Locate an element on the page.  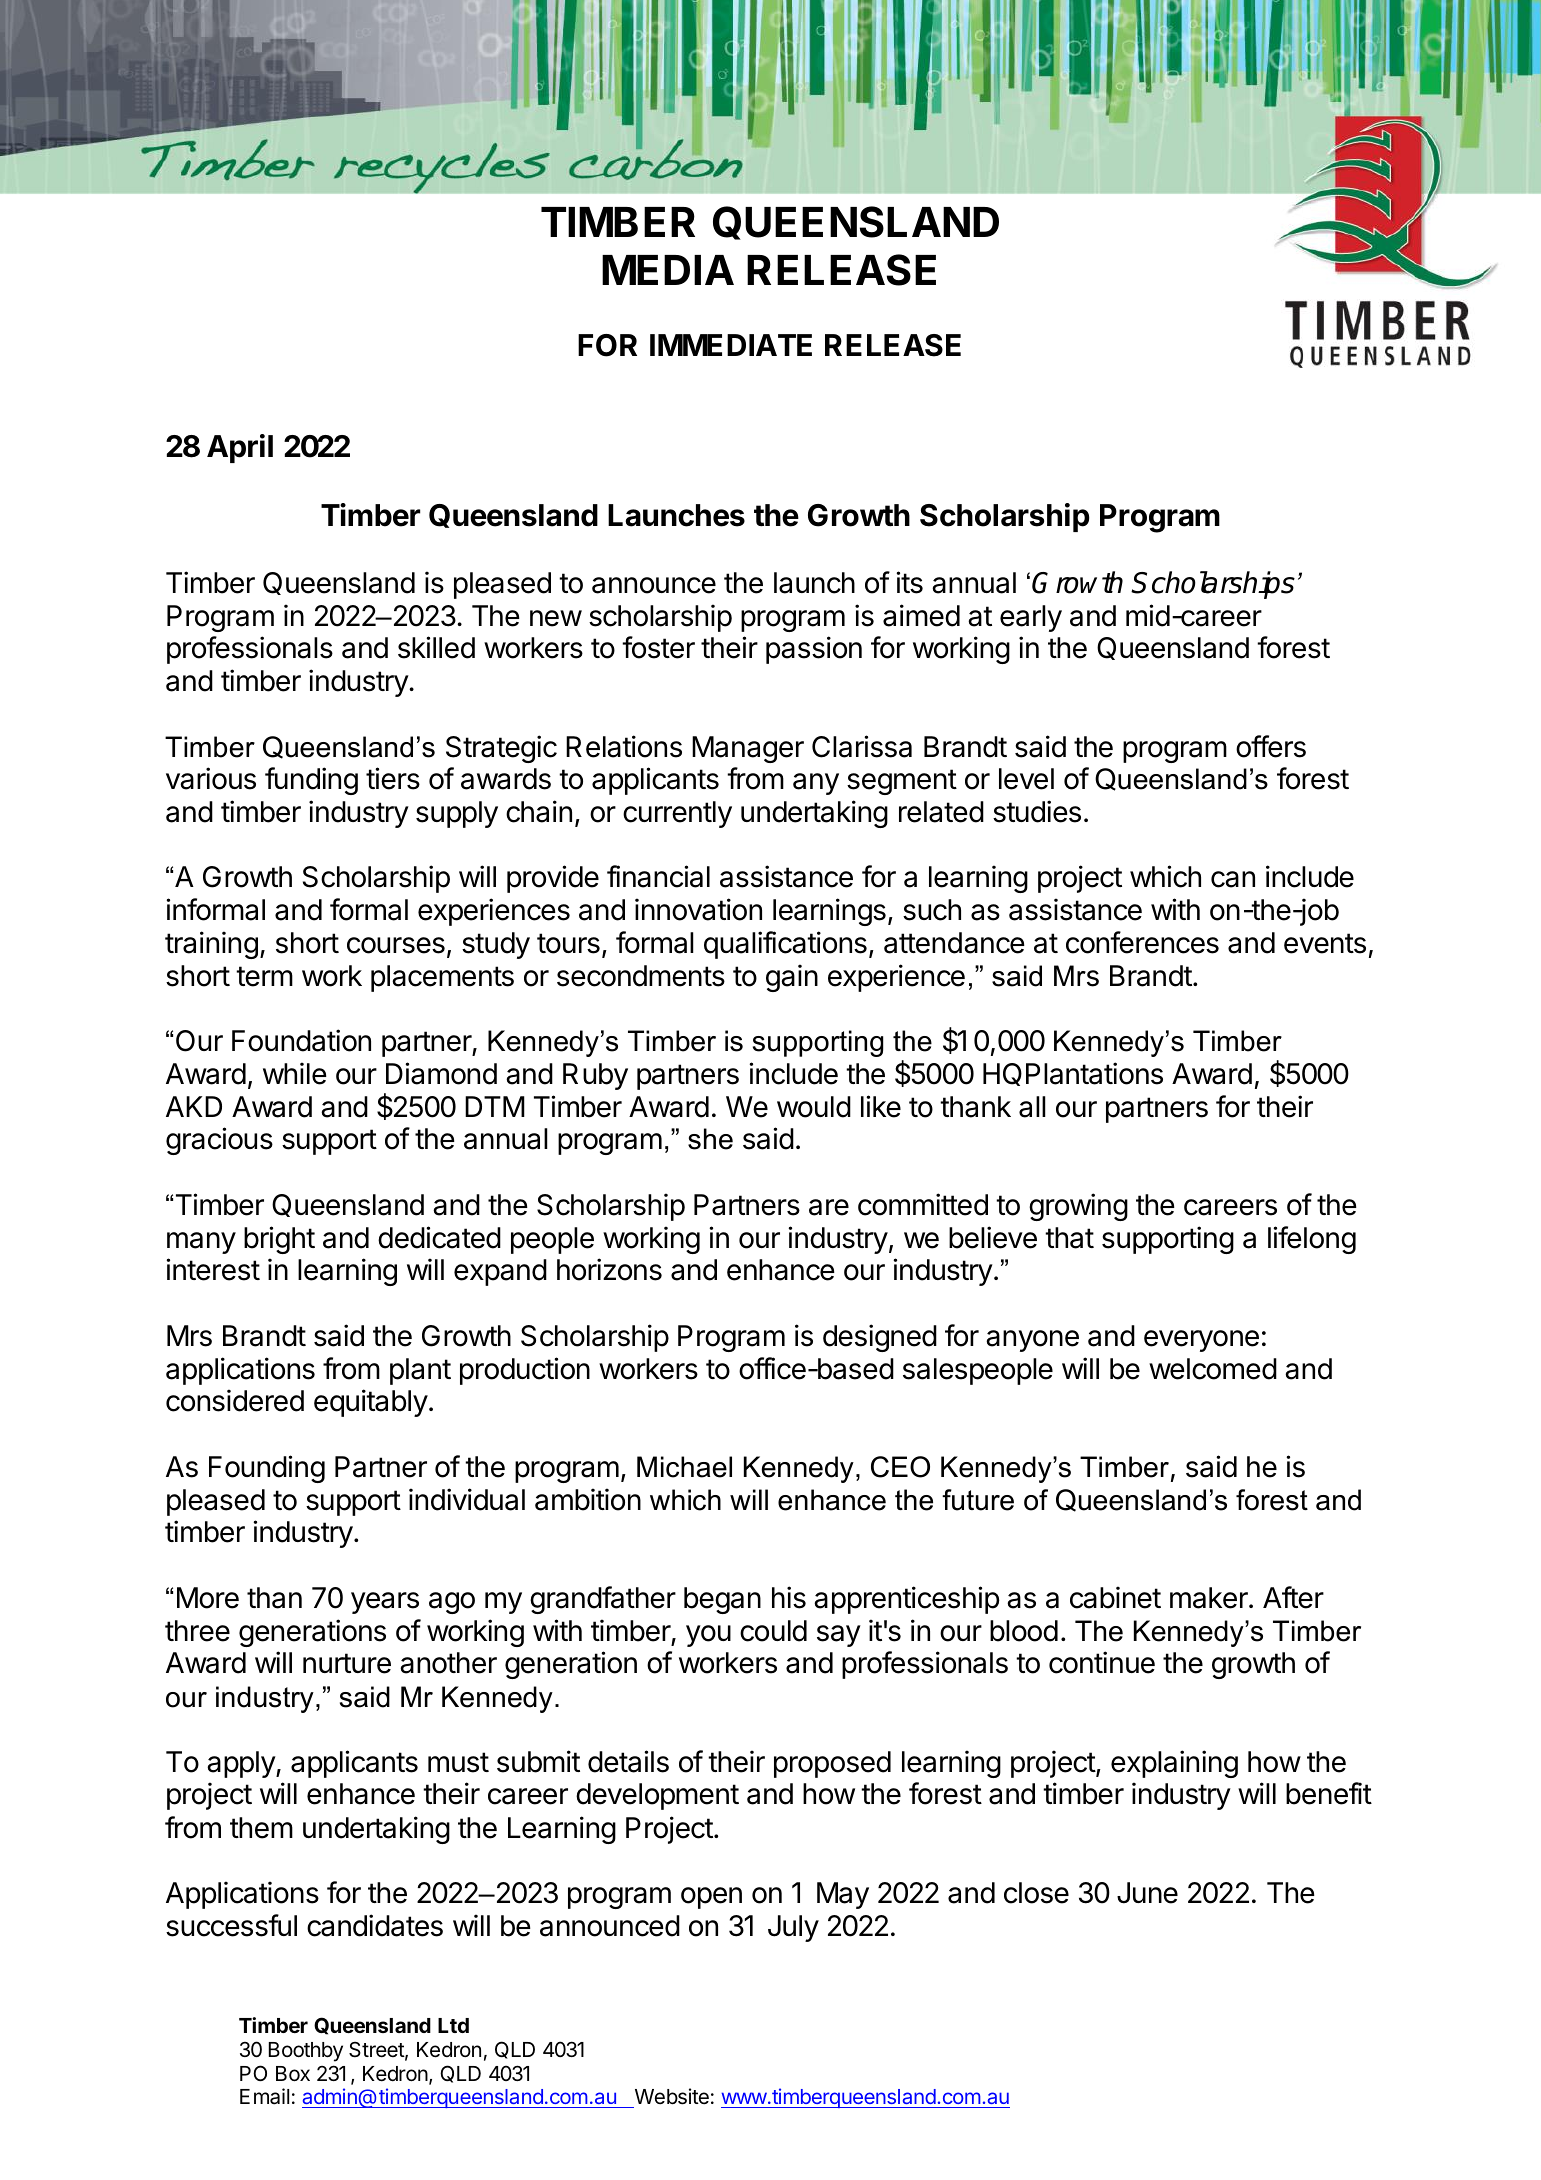
Foundation is located at coordinates (301, 1040).
